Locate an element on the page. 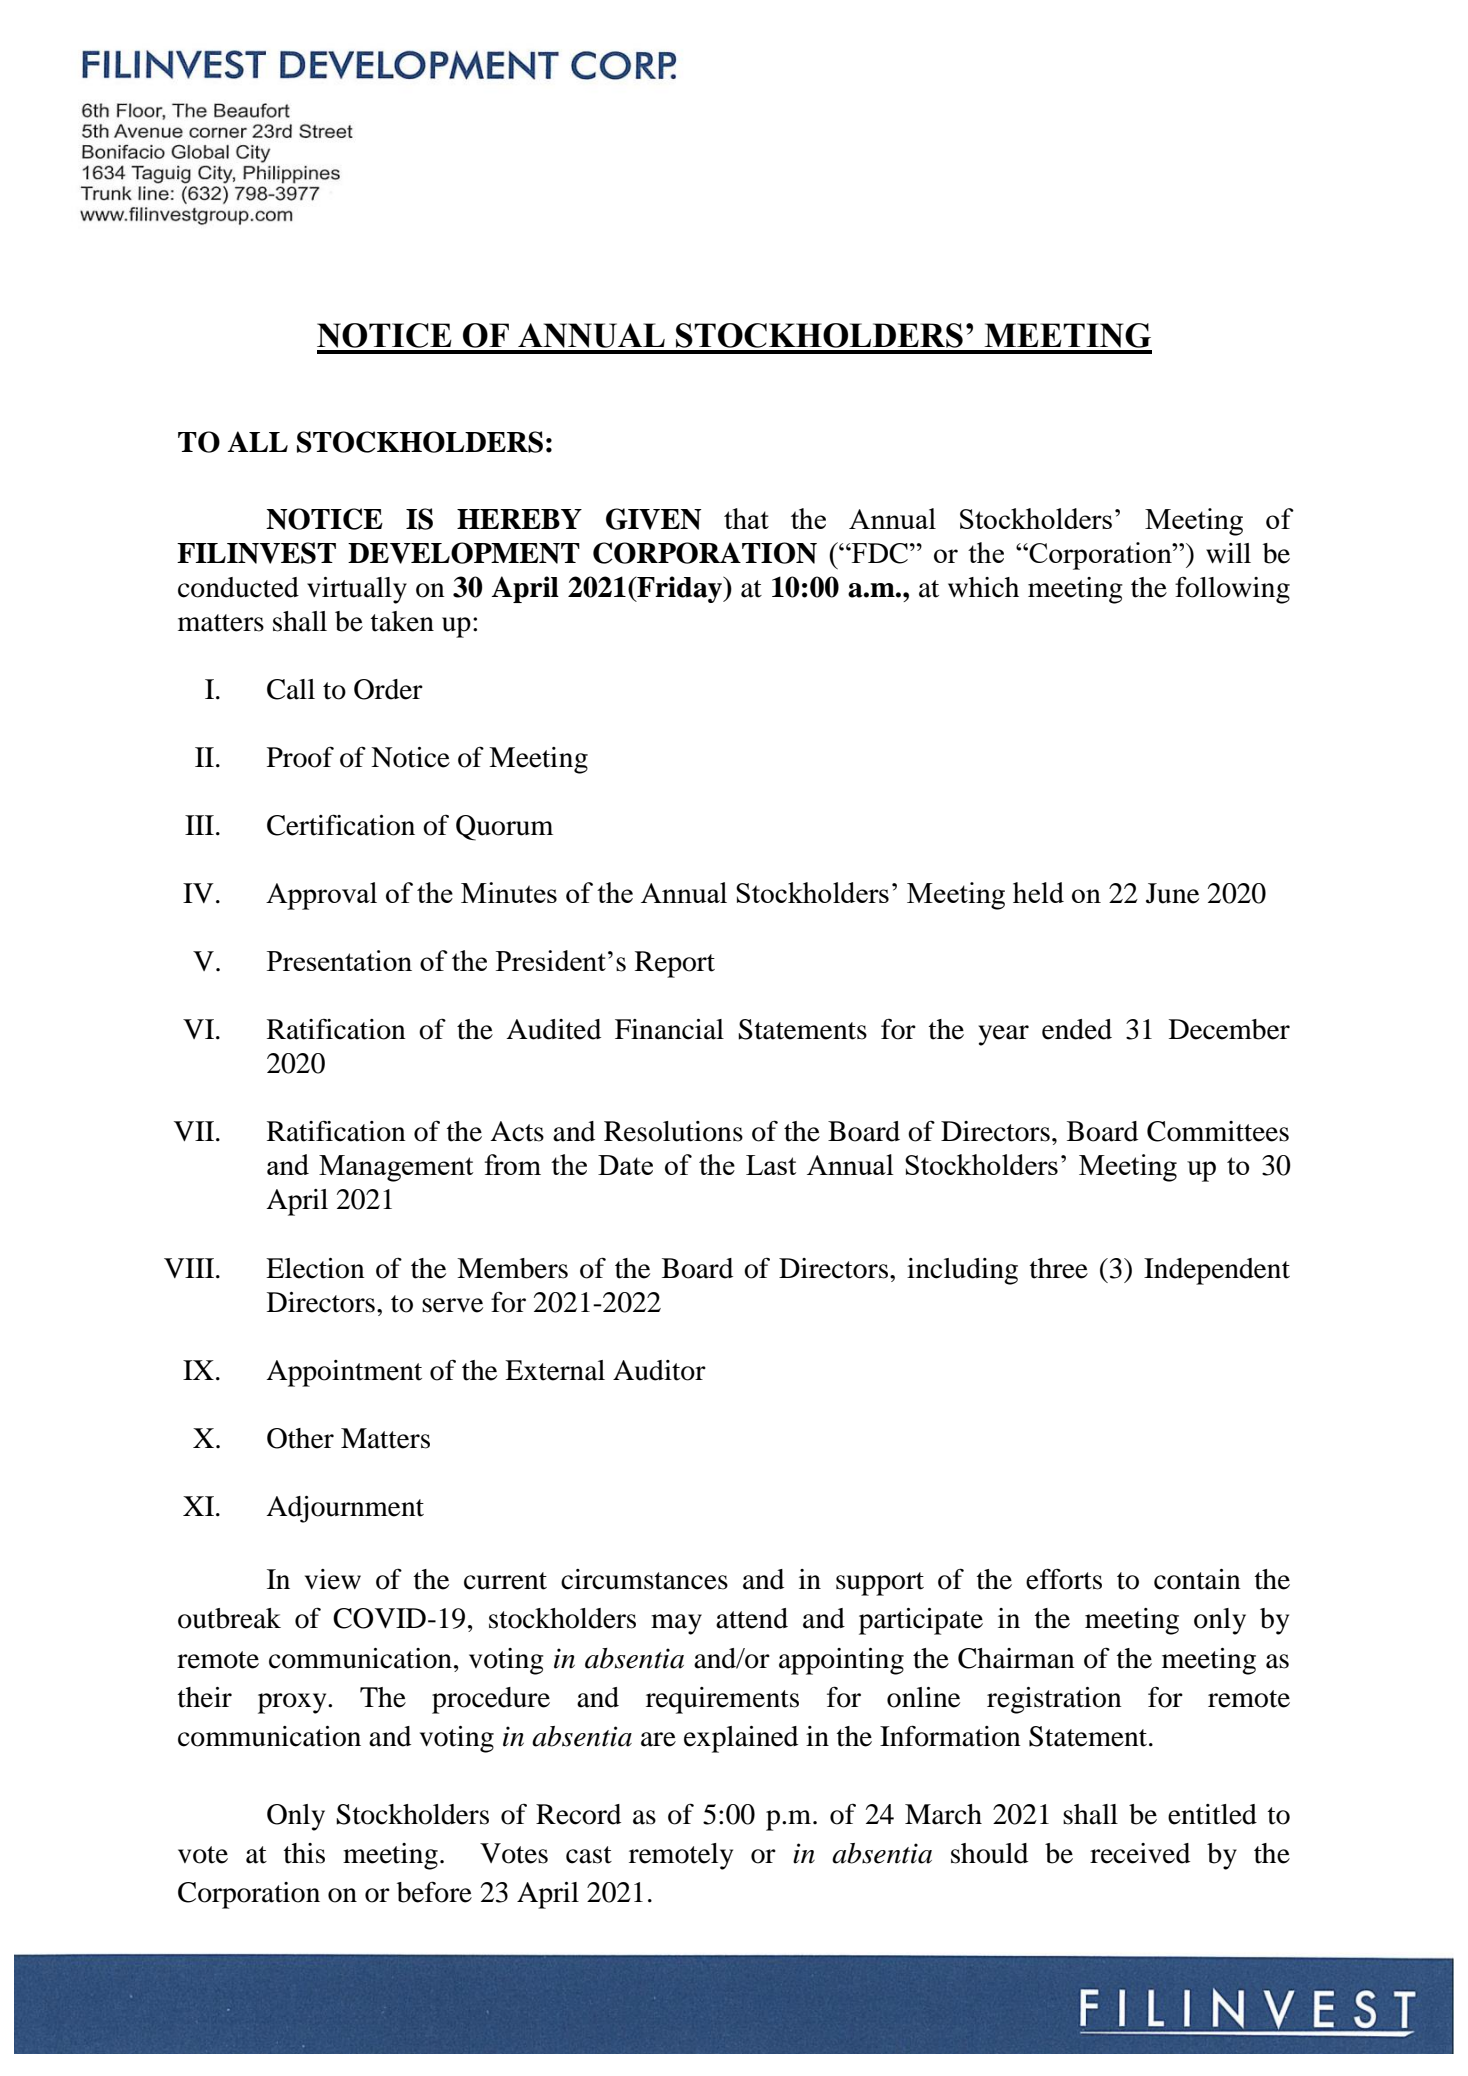  this is located at coordinates (304, 1853).
